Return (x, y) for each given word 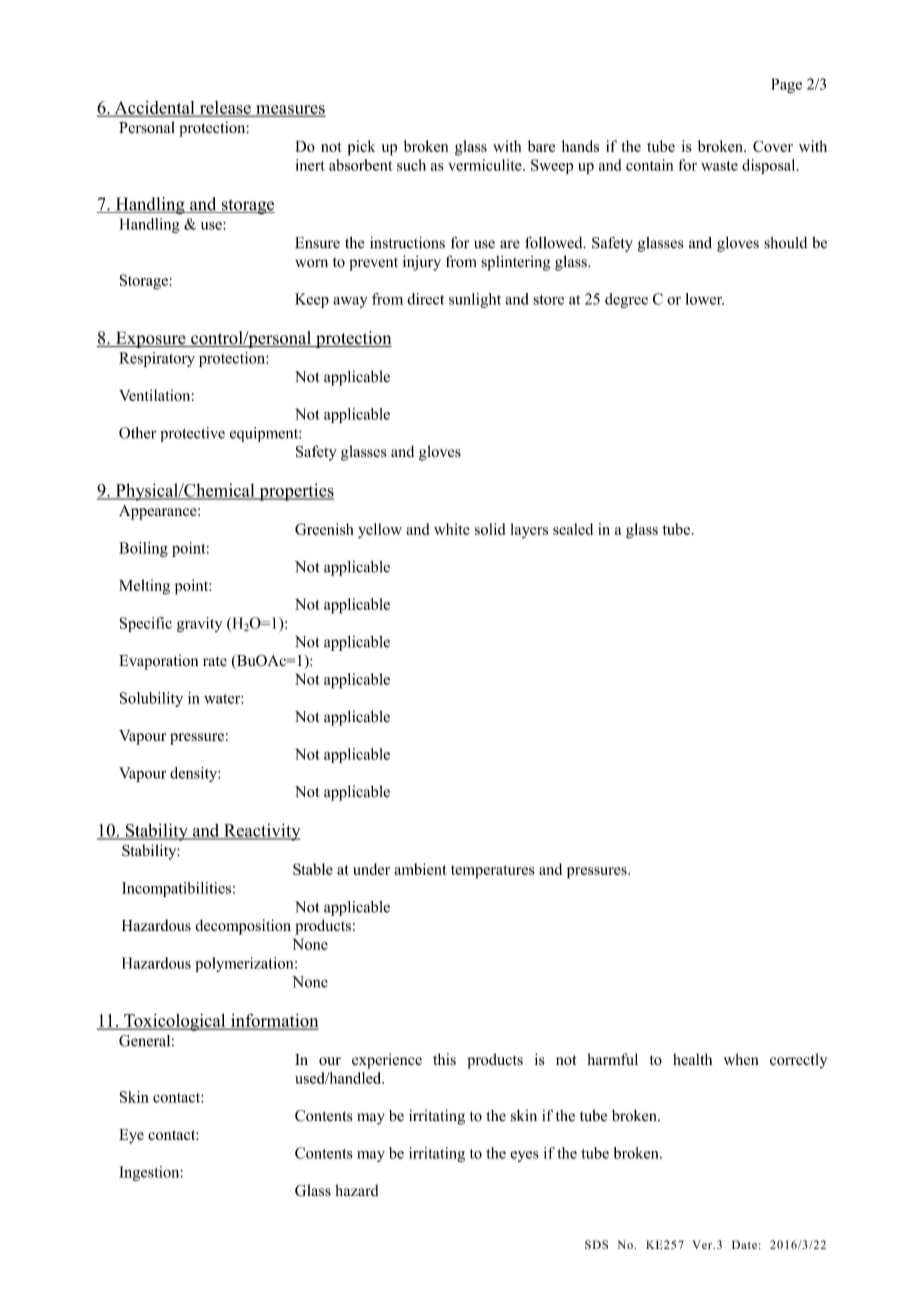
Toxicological (175, 1022)
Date (744, 1244)
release (225, 108)
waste (719, 166)
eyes (524, 1156)
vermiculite (486, 165)
